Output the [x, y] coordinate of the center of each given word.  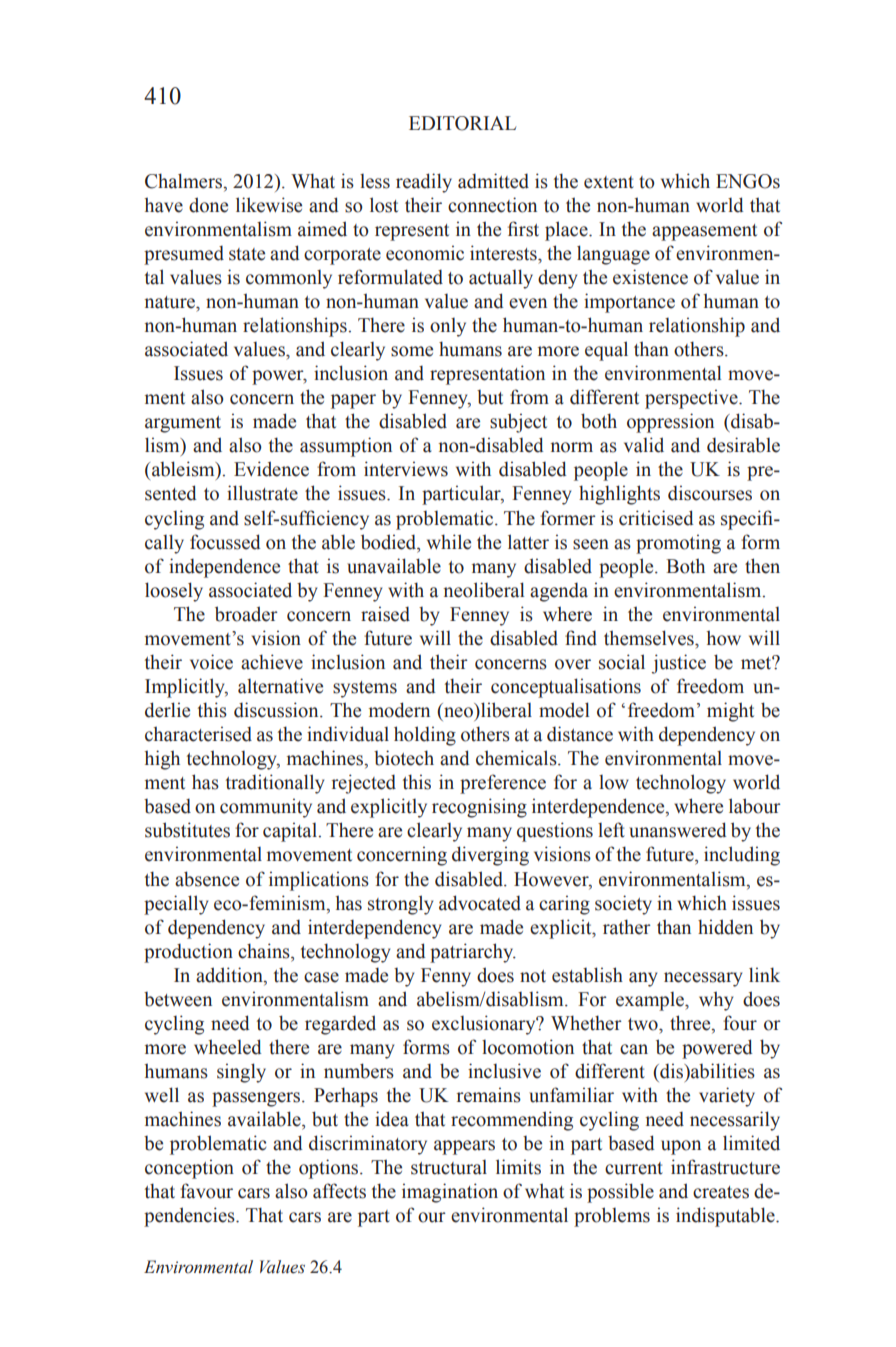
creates [721, 1192]
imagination [450, 1193]
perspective [692, 399]
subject [518, 423]
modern [399, 710]
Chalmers [185, 181]
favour [206, 1191]
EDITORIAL [462, 123]
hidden [725, 927]
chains [265, 951]
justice [678, 664]
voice [211, 662]
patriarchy [473, 953]
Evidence [271, 469]
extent [609, 182]
